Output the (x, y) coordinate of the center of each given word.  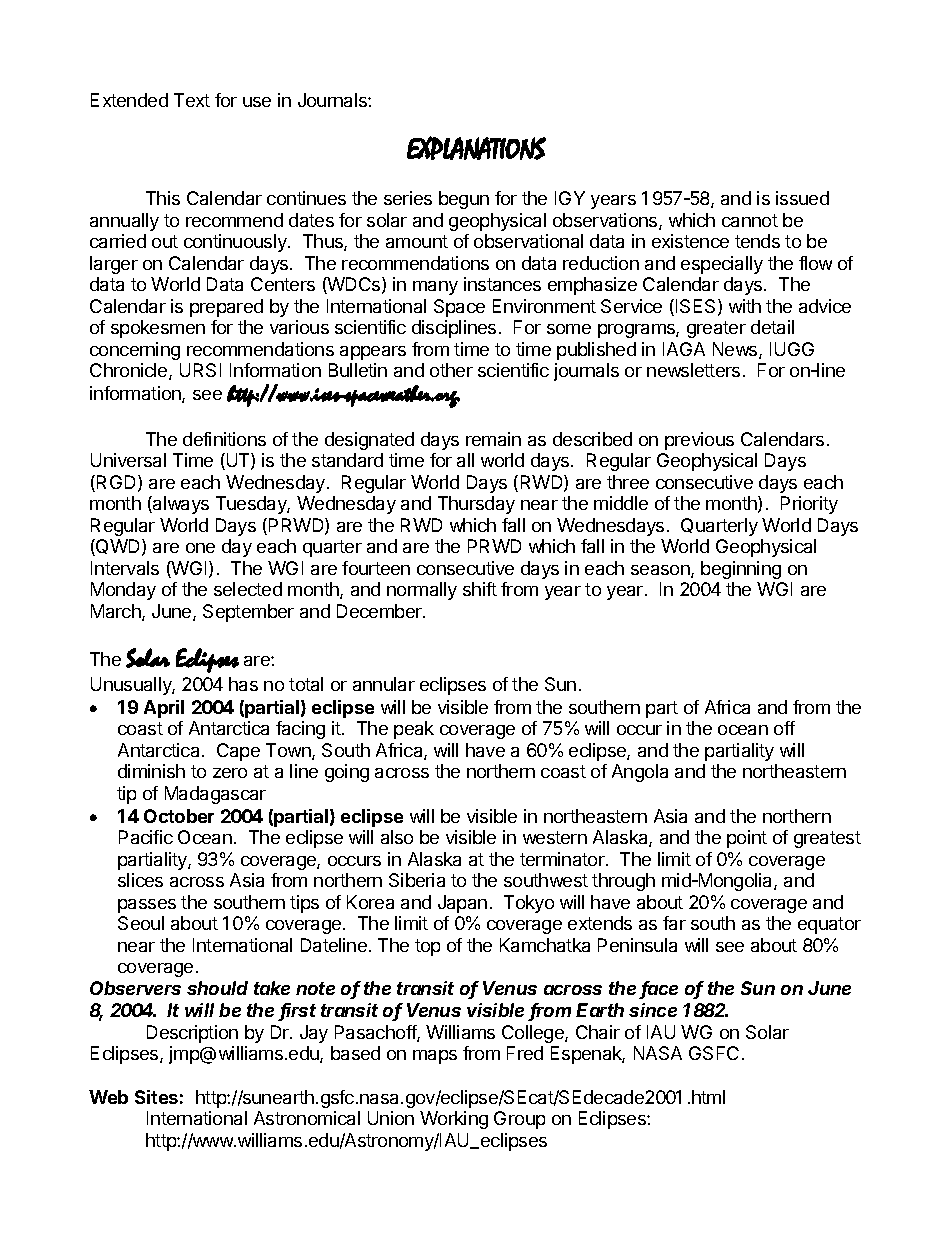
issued (802, 198)
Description (192, 1034)
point (747, 839)
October (179, 816)
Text (192, 100)
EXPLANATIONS (476, 148)
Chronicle (130, 371)
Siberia (417, 880)
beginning (741, 570)
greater (716, 329)
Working (454, 1120)
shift (480, 589)
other (451, 370)
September (248, 613)
